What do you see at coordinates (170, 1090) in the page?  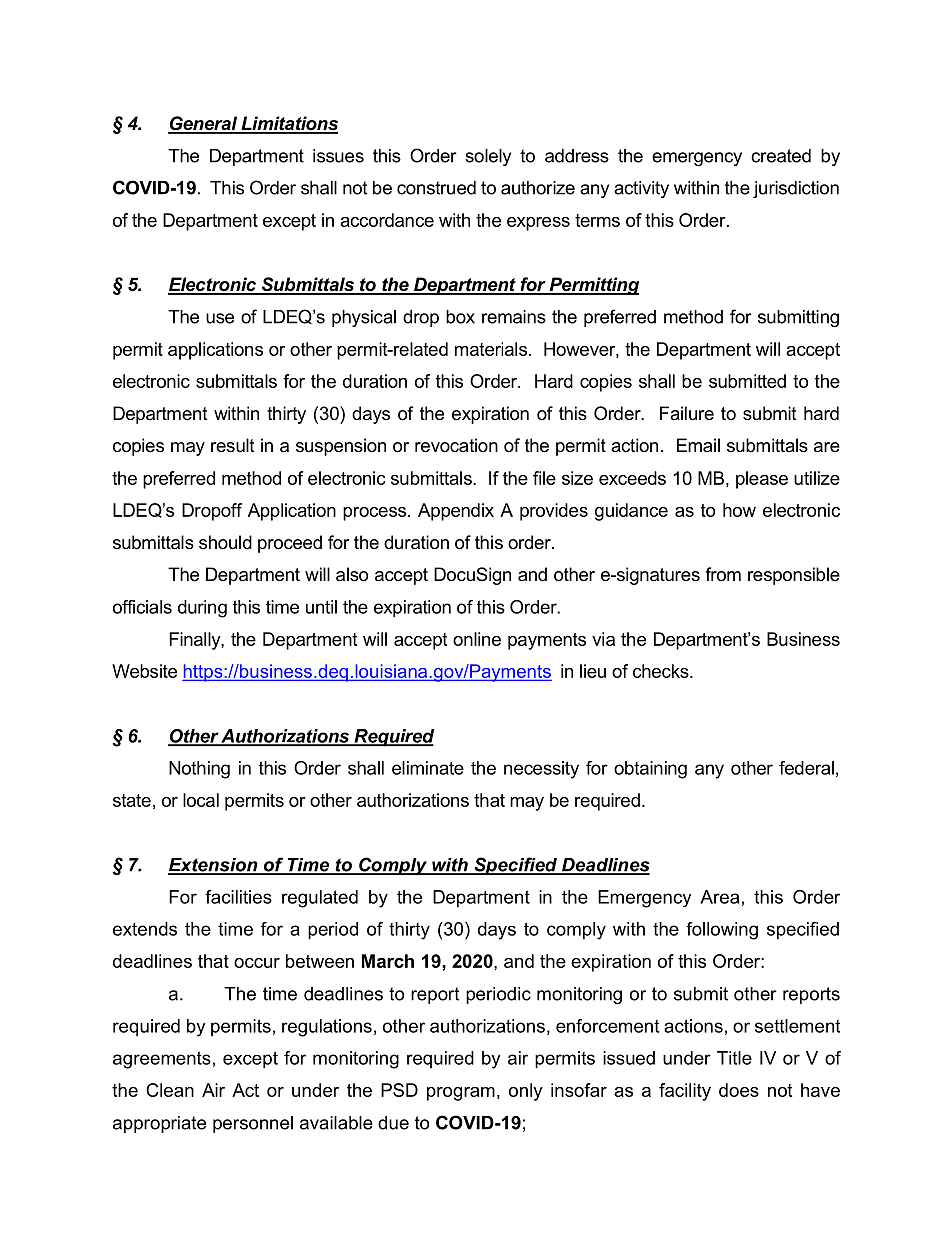 I see `Clean` at bounding box center [170, 1090].
